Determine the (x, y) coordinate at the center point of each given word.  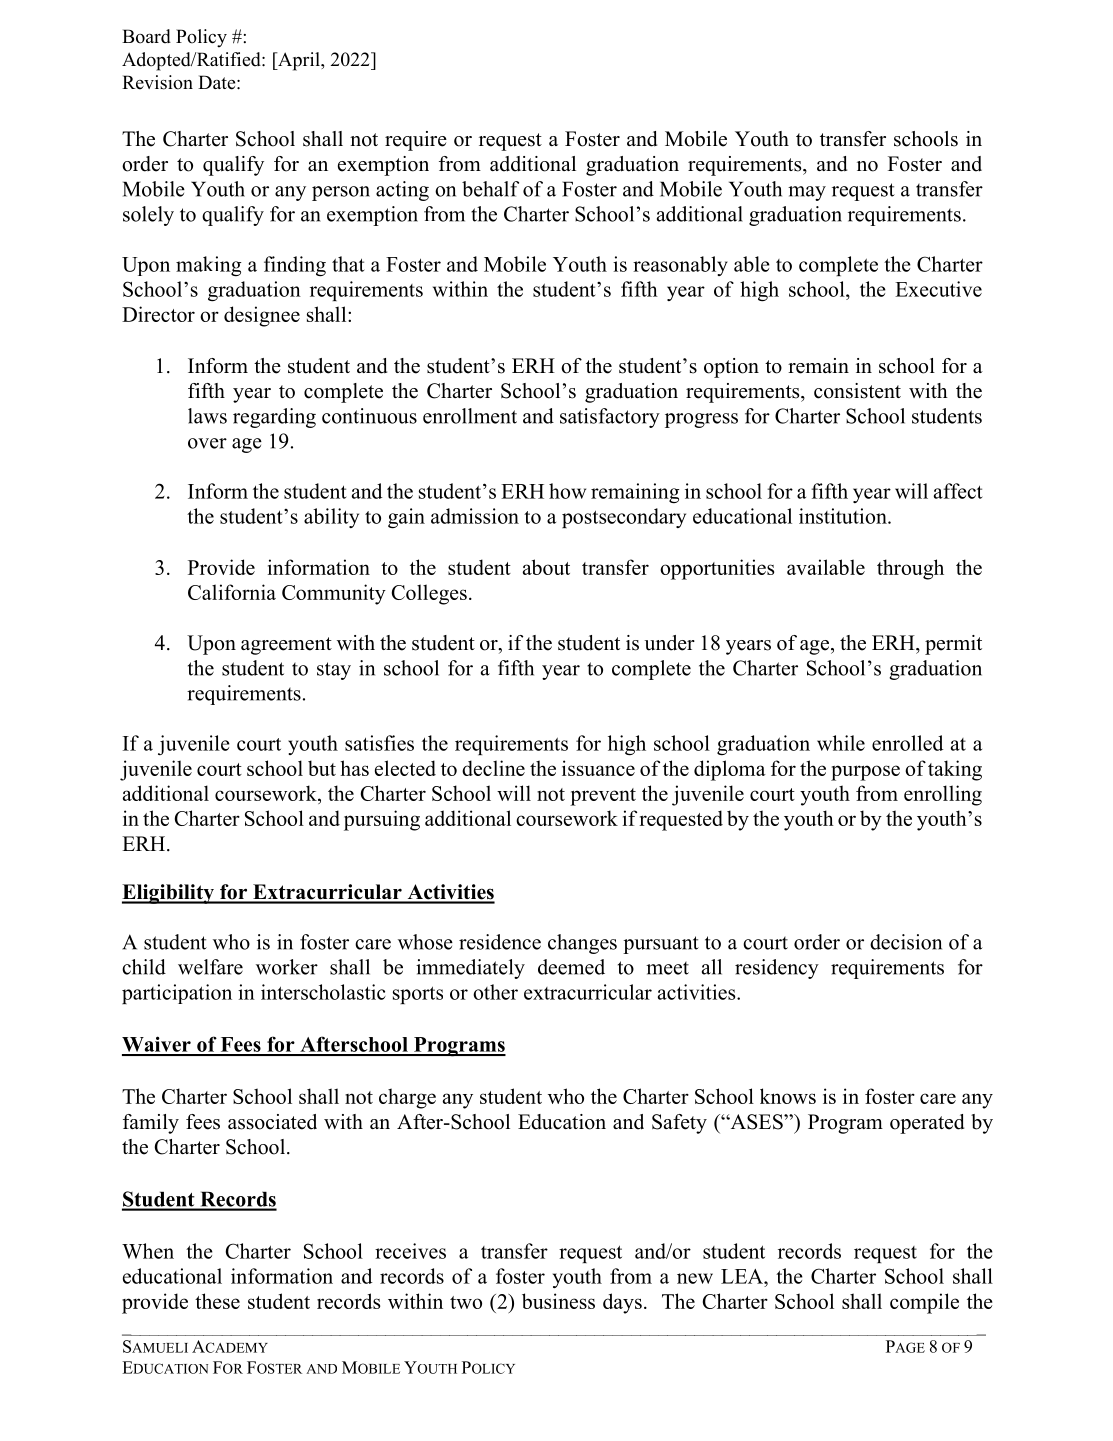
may (807, 193)
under (669, 643)
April (299, 61)
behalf (490, 189)
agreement (286, 646)
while (841, 743)
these (217, 1301)
